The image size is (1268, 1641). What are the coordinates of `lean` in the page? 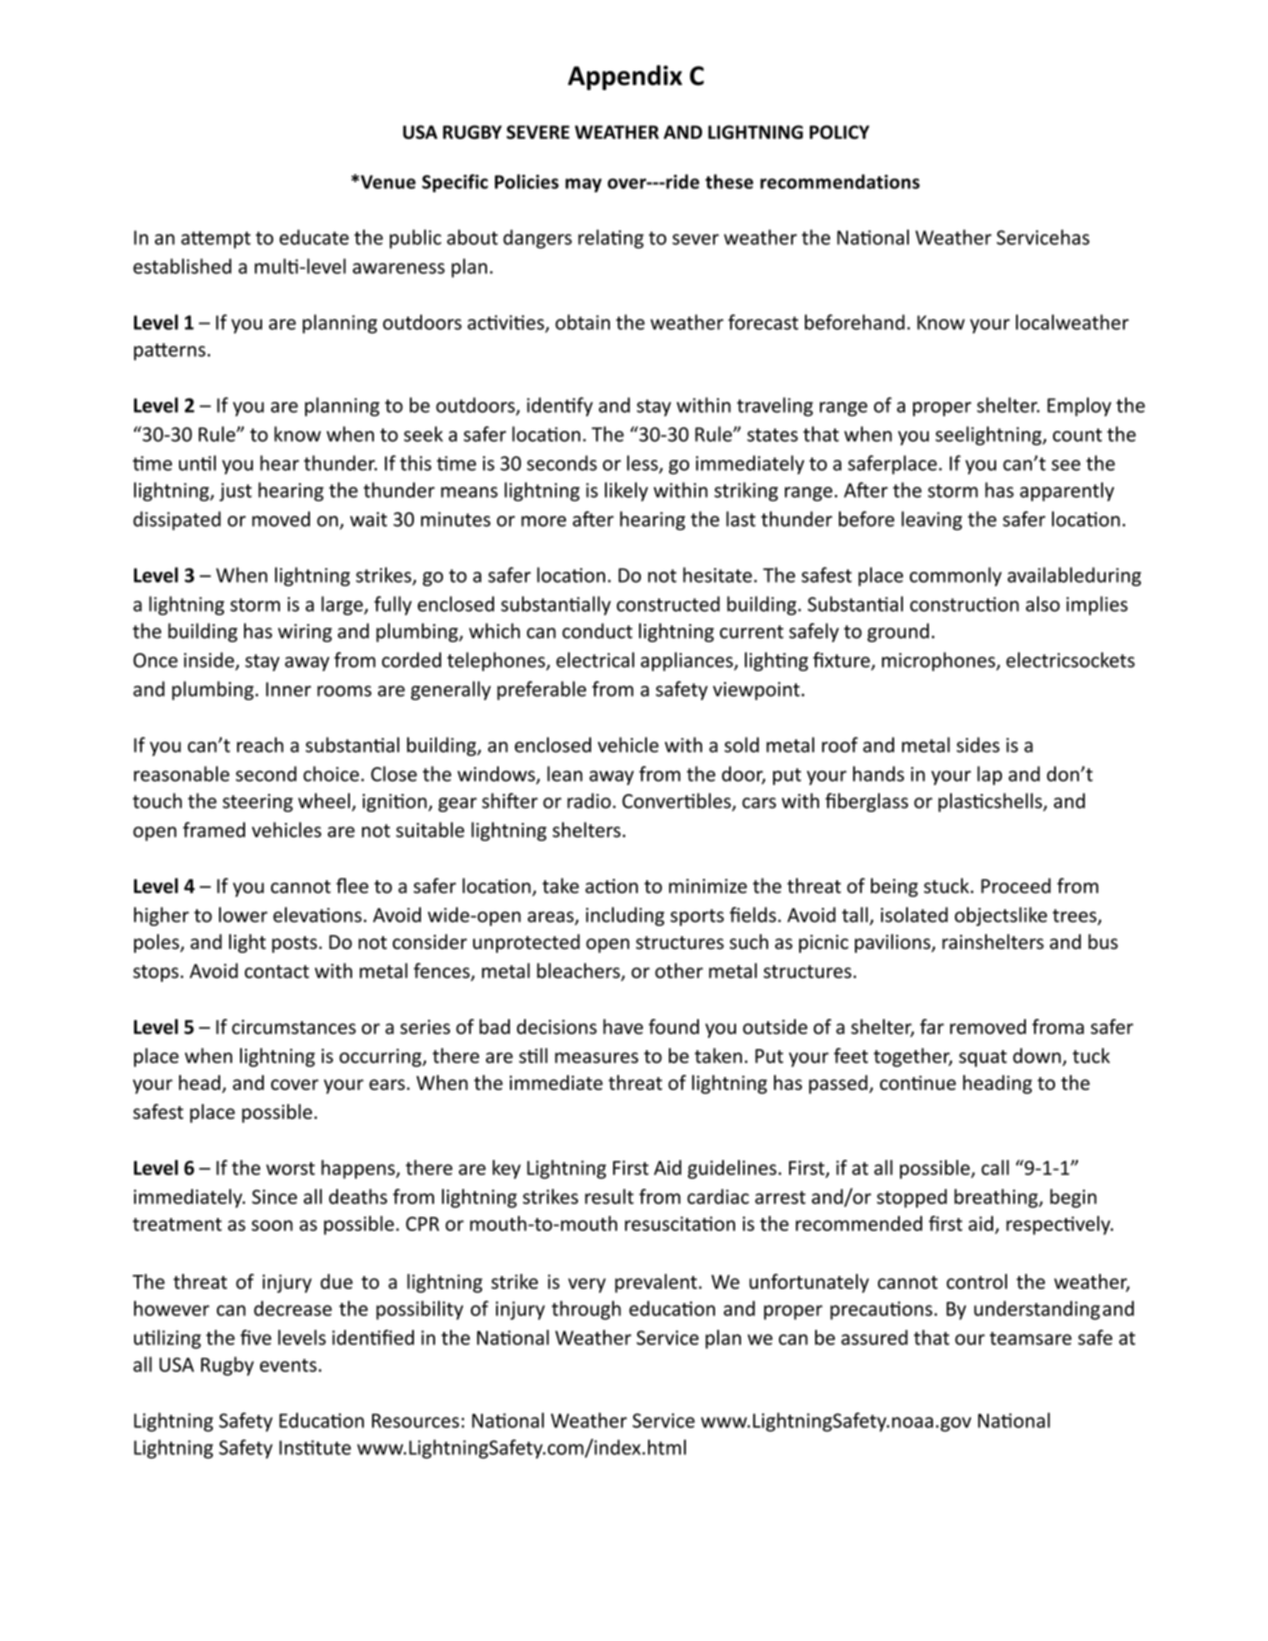 It's located at (564, 774).
